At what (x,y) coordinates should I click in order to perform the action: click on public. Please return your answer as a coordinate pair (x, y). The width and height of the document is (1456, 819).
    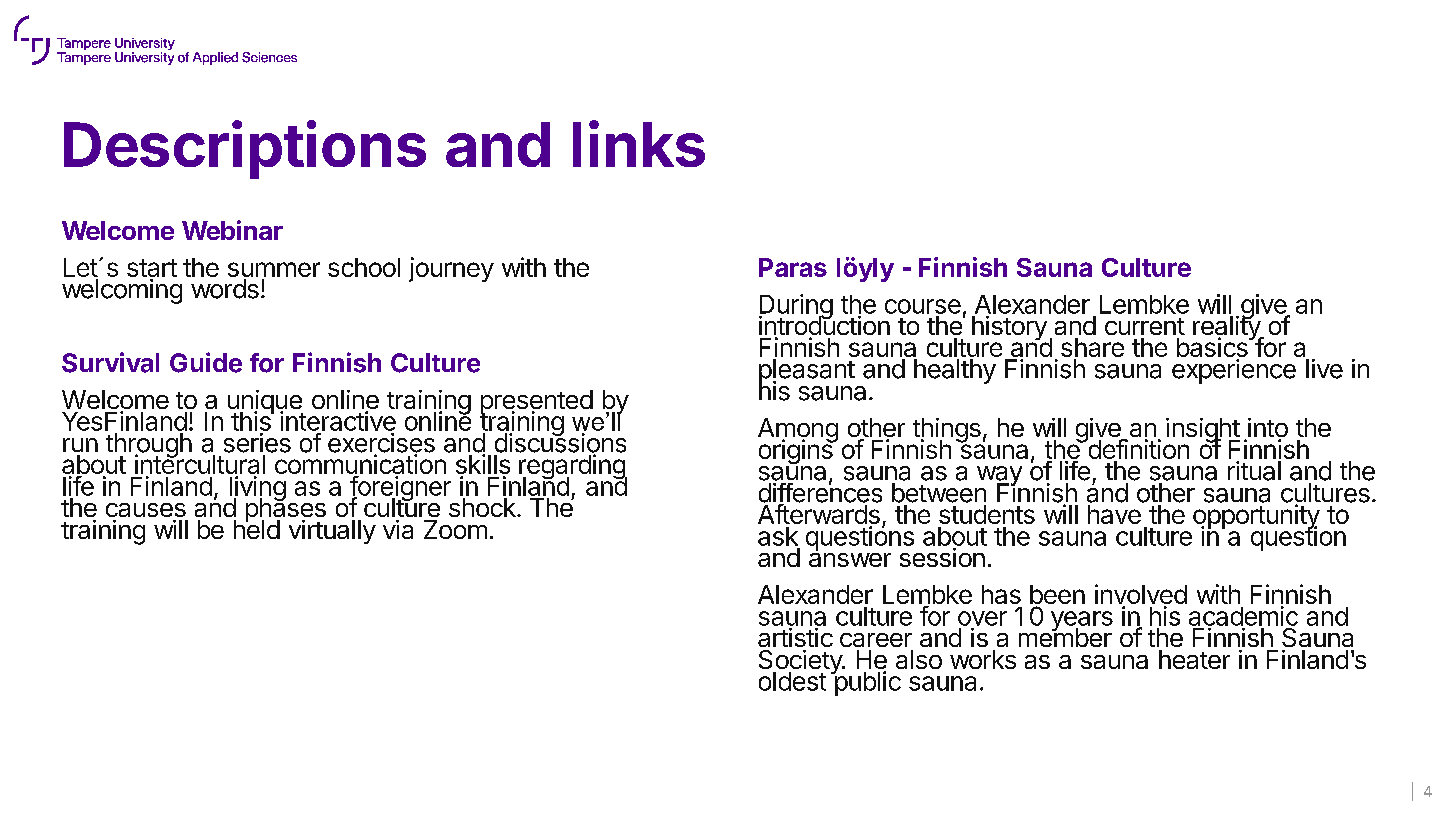
    Looking at the image, I should click on (866, 682).
